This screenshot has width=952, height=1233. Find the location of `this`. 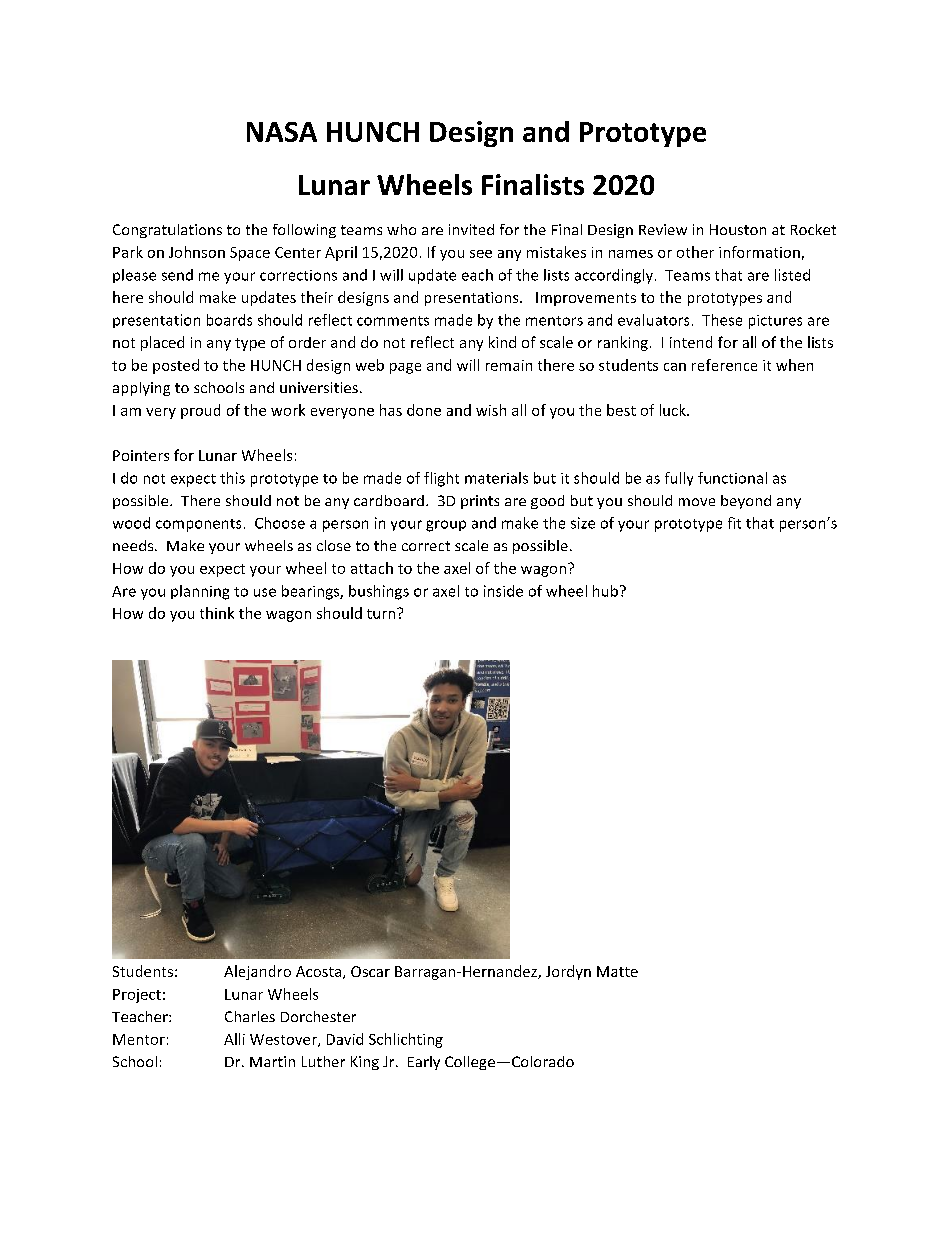

this is located at coordinates (232, 478).
